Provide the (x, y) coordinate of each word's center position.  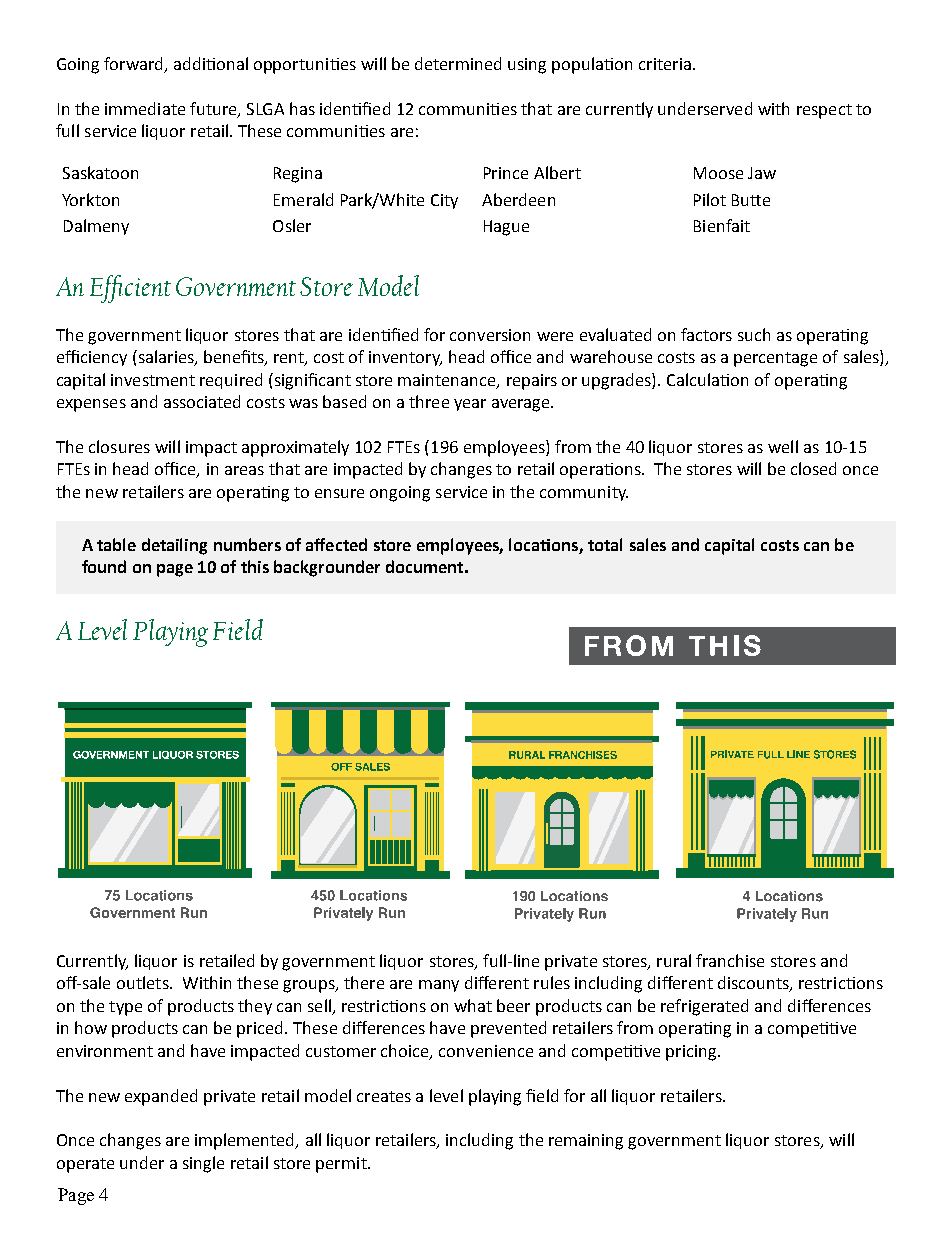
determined (458, 63)
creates (384, 1096)
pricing (692, 1053)
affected (336, 544)
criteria (666, 64)
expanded (161, 1097)
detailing (174, 546)
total (605, 544)
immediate (145, 108)
